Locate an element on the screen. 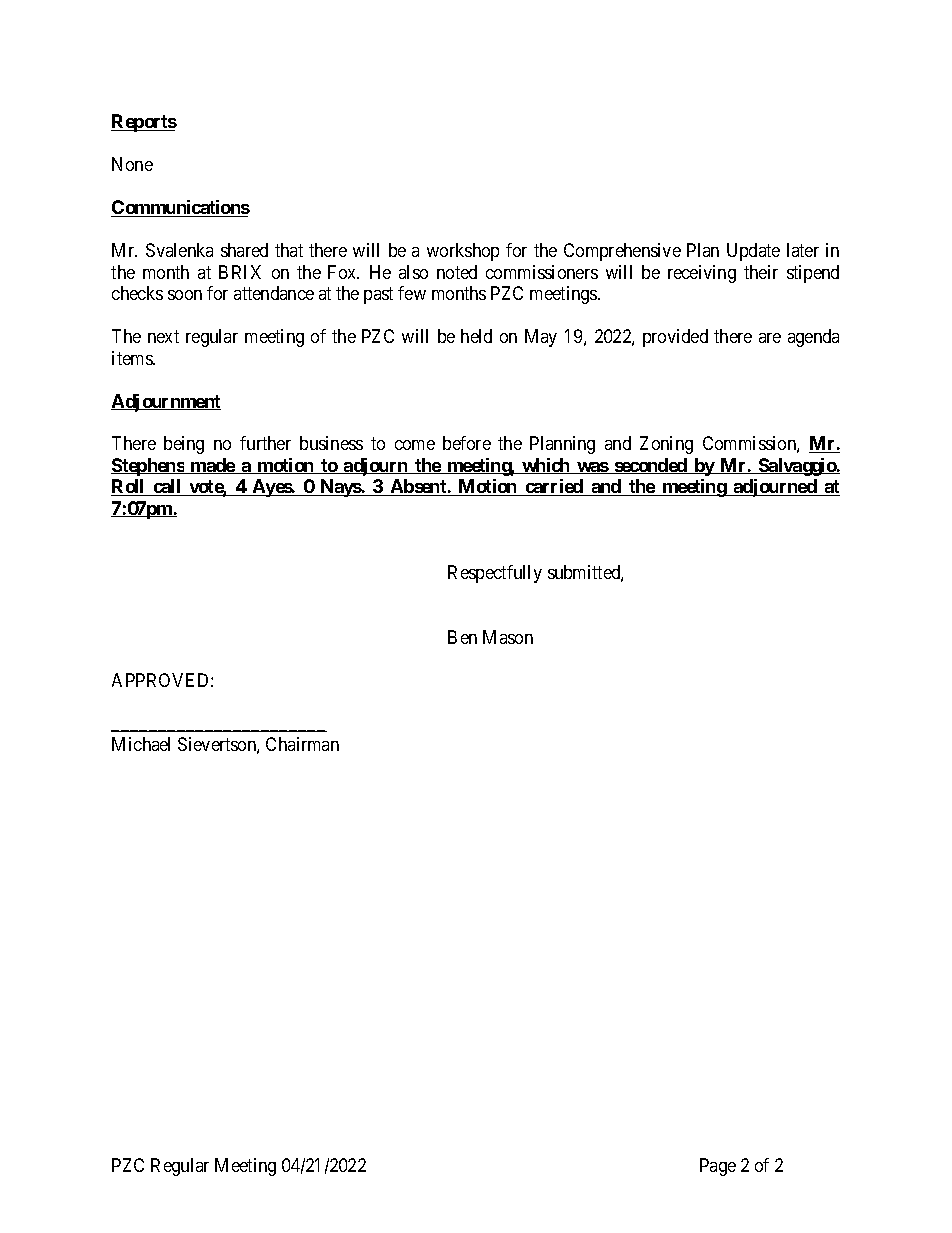 This screenshot has height=1233, width=952. Page is located at coordinates (718, 1167).
